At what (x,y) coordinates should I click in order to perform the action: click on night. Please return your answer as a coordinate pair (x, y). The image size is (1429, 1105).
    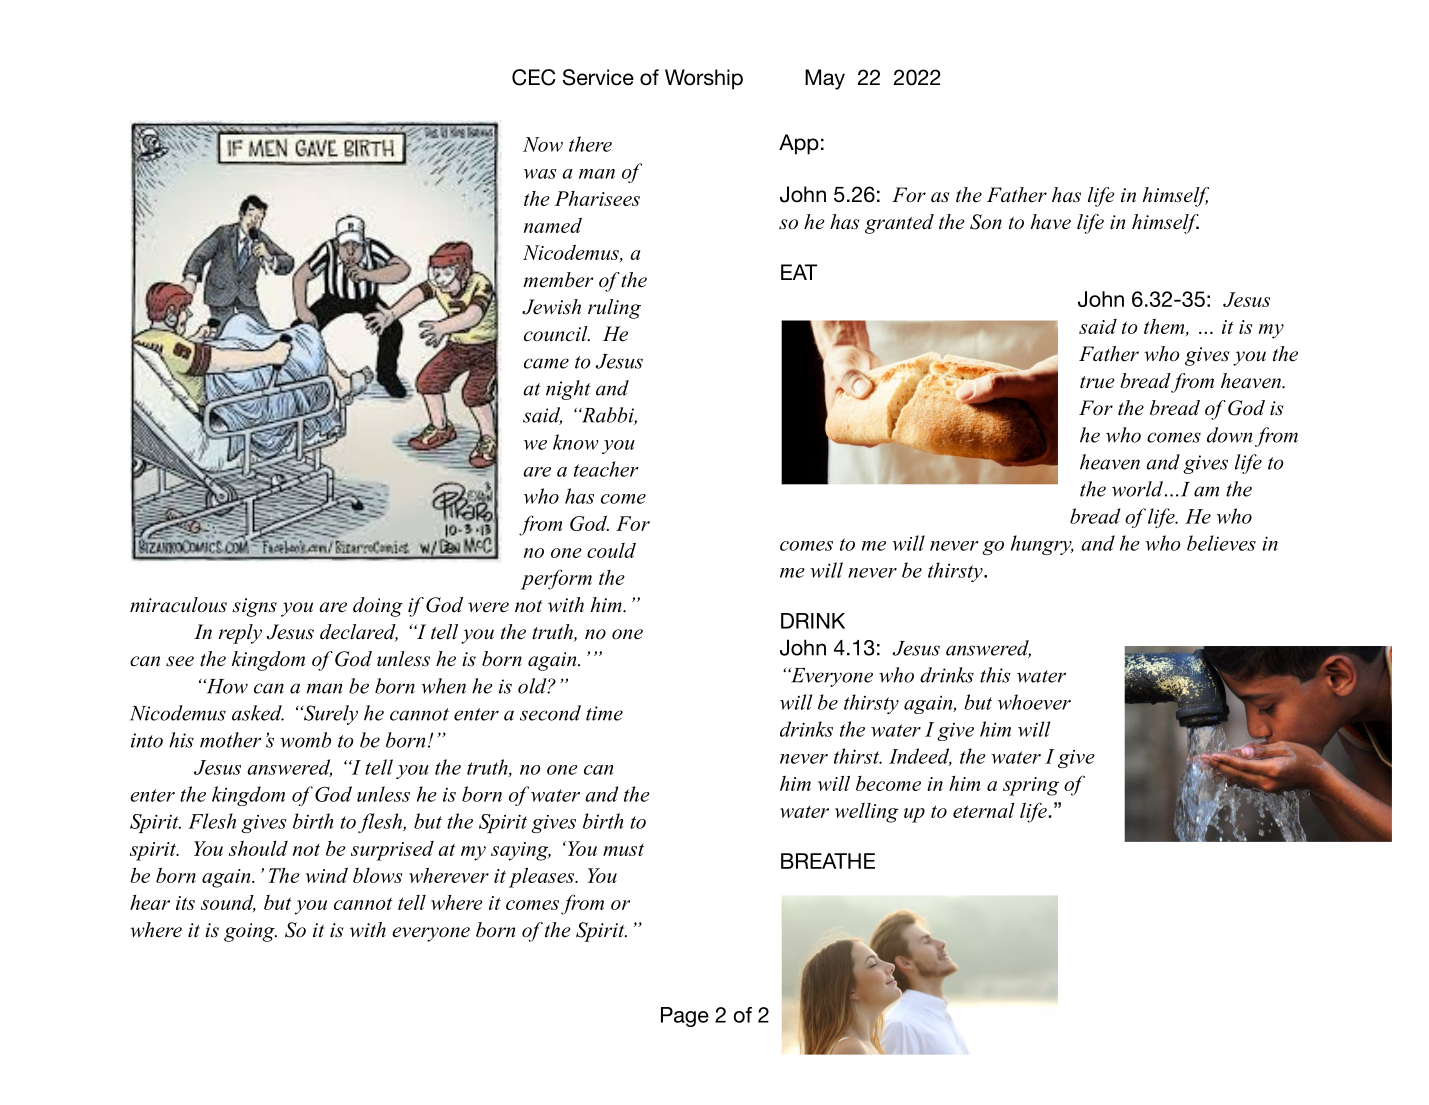
    Looking at the image, I should click on (568, 390).
